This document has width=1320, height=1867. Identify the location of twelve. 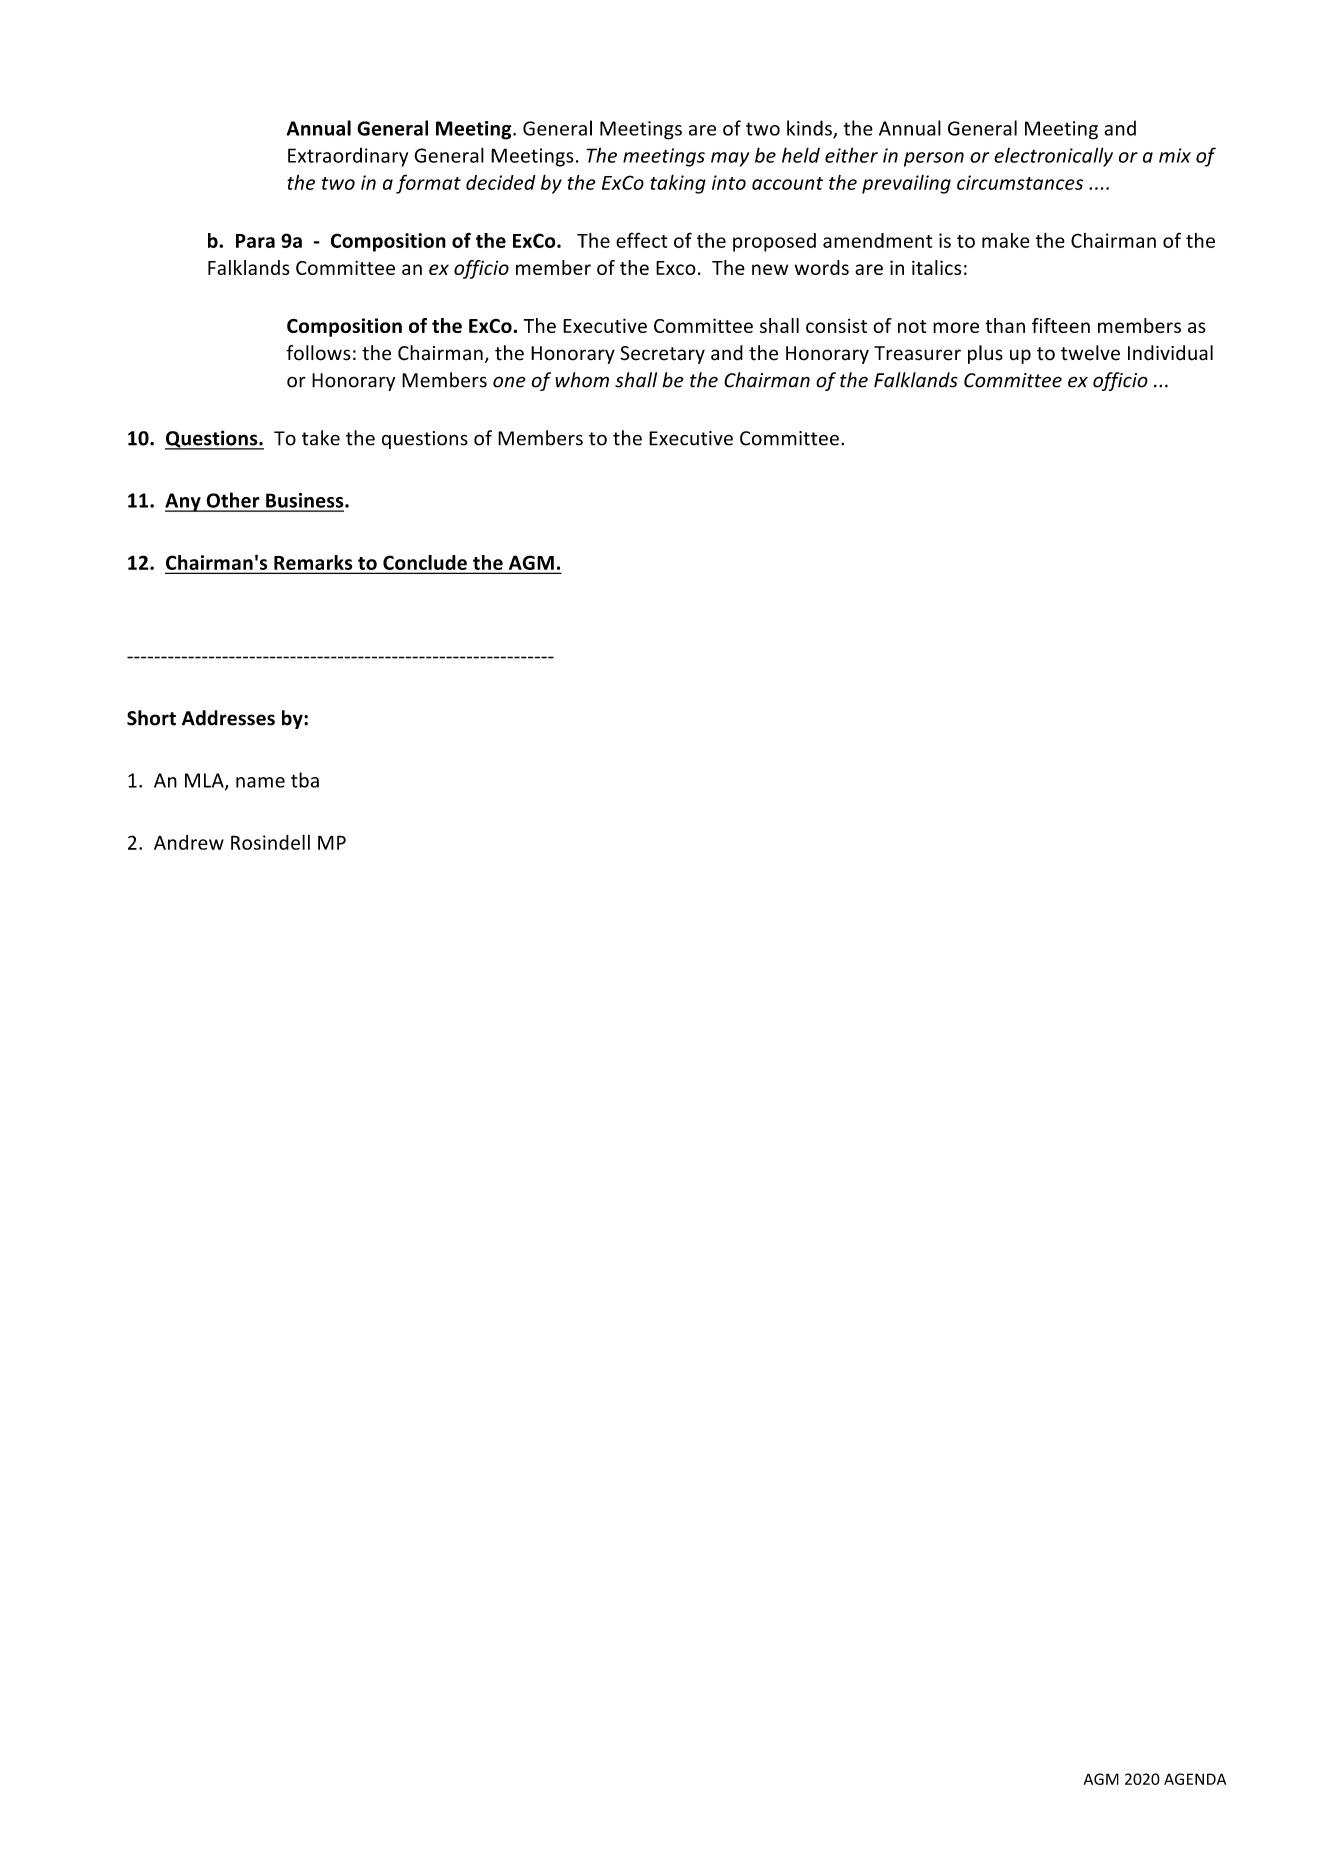
(1090, 353).
